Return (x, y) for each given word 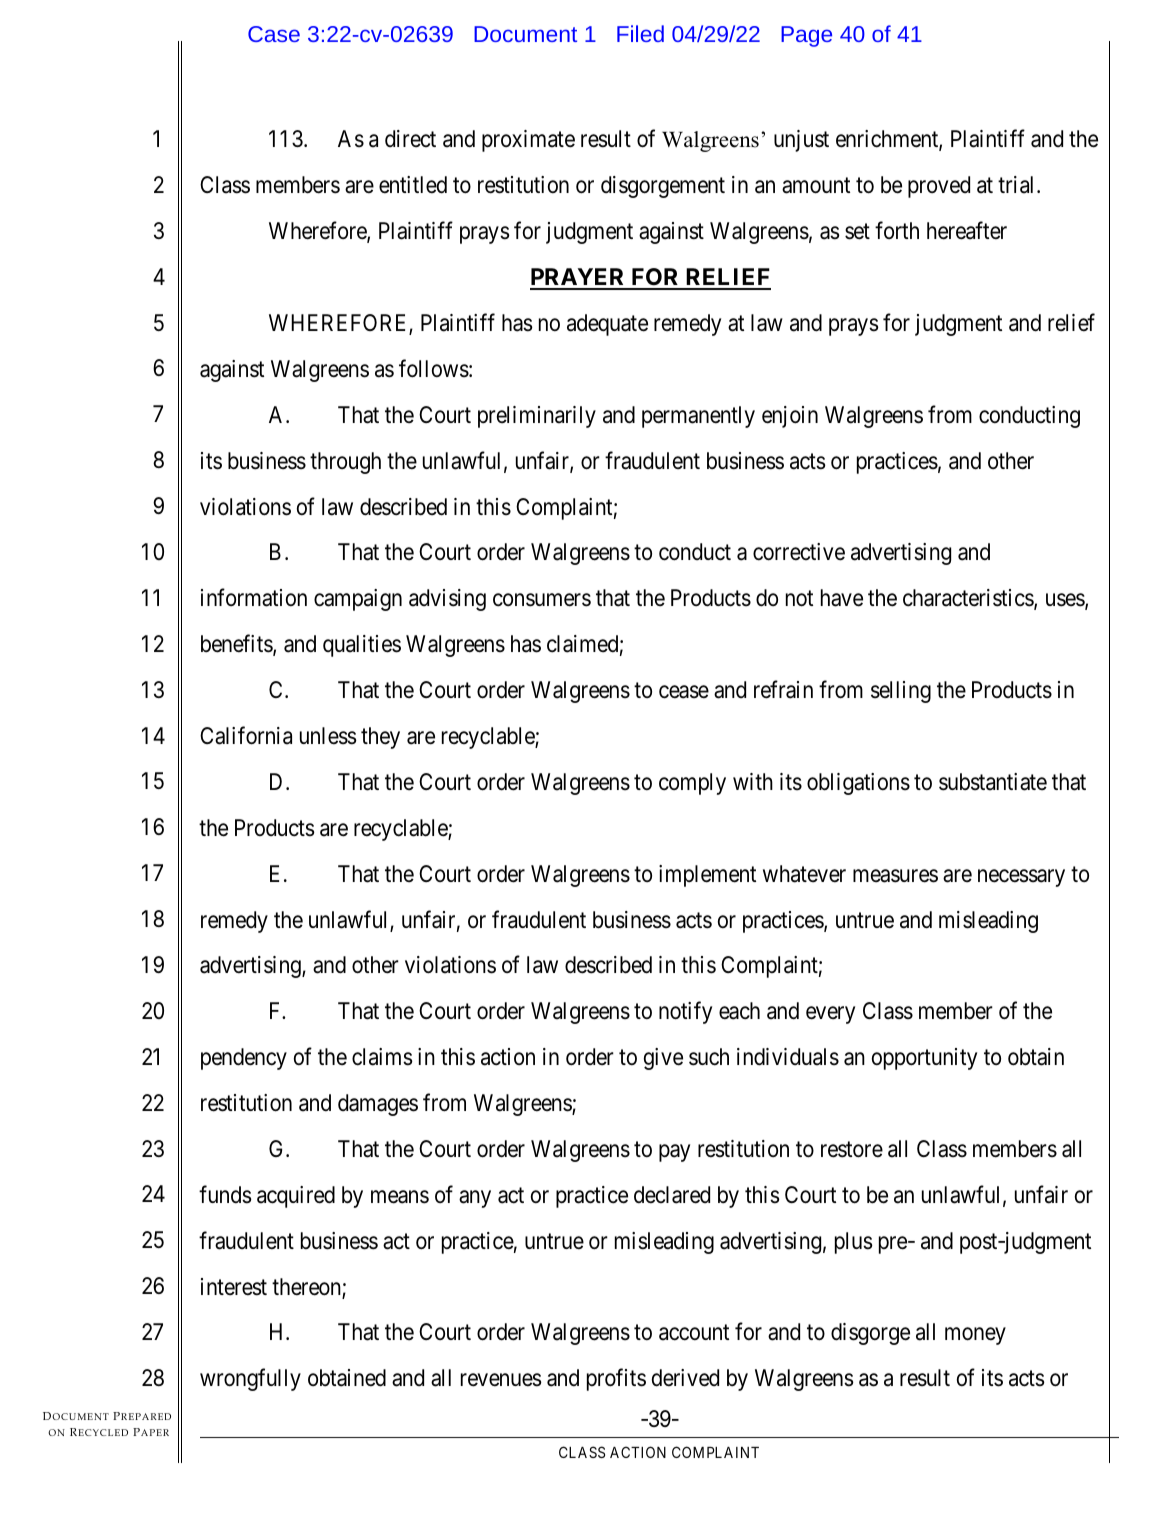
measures (895, 876)
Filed (640, 33)
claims (382, 1057)
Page (806, 36)
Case (274, 34)
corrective (799, 552)
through (345, 463)
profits (616, 1380)
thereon (307, 1288)
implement (707, 876)
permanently (698, 417)
